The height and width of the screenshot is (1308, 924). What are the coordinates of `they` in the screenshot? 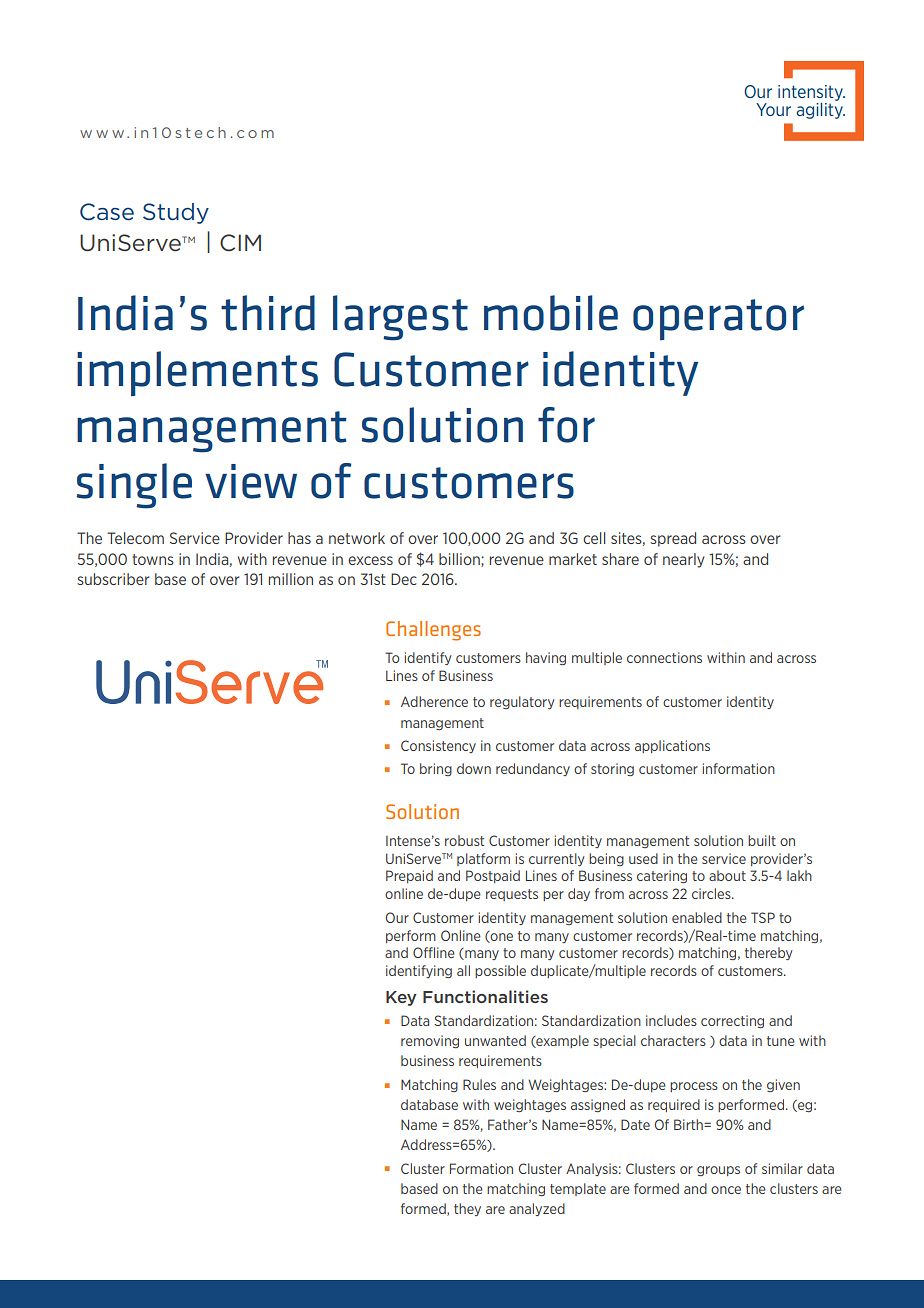 It's located at (467, 1209).
